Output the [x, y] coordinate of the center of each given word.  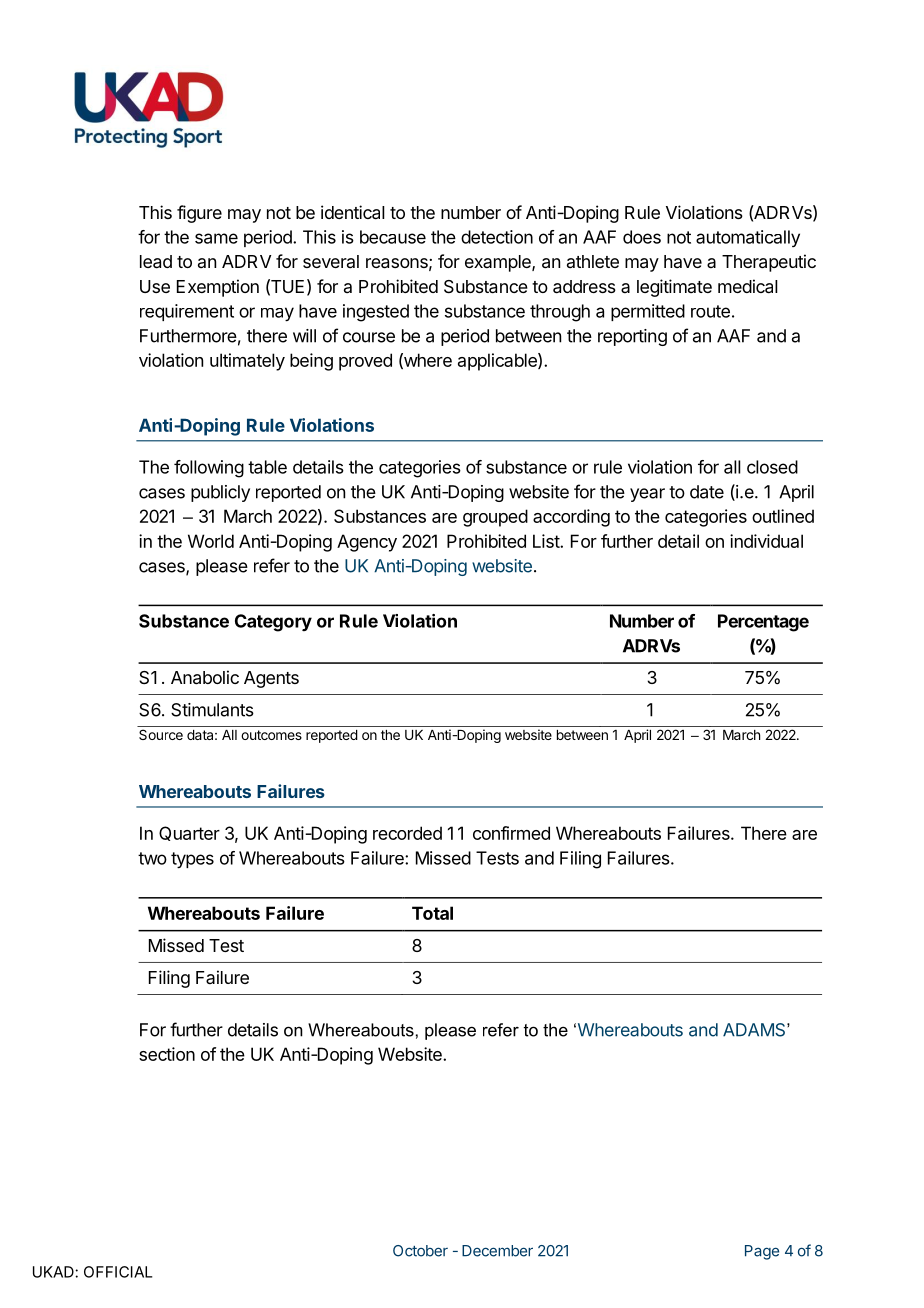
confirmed [511, 833]
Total [432, 913]
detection [497, 237]
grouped [495, 518]
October [420, 1251]
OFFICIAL [118, 1272]
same [216, 238]
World [211, 541]
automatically [748, 238]
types [192, 860]
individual [766, 541]
